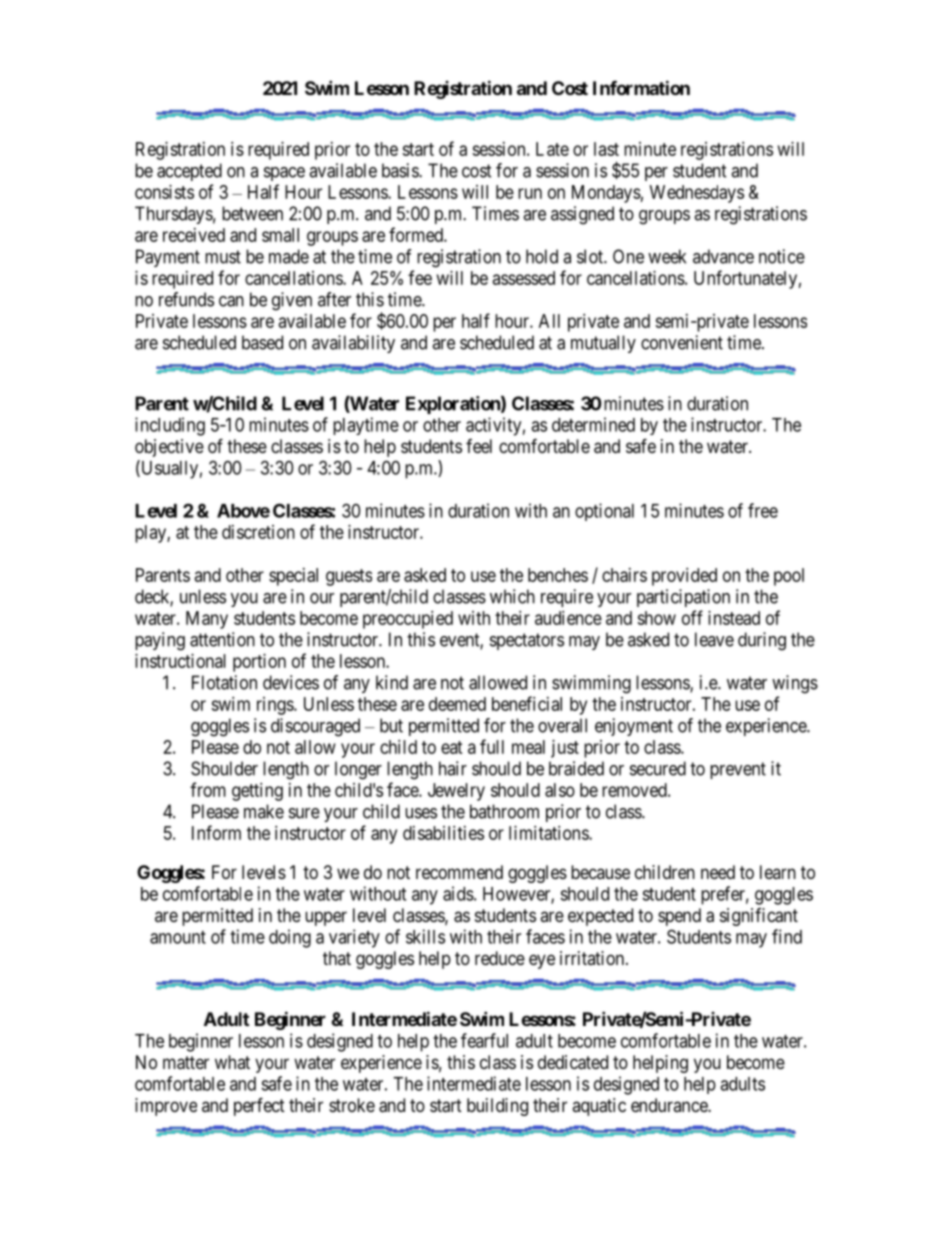  What do you see at coordinates (257, 792) in the page?
I see `getting` at bounding box center [257, 792].
